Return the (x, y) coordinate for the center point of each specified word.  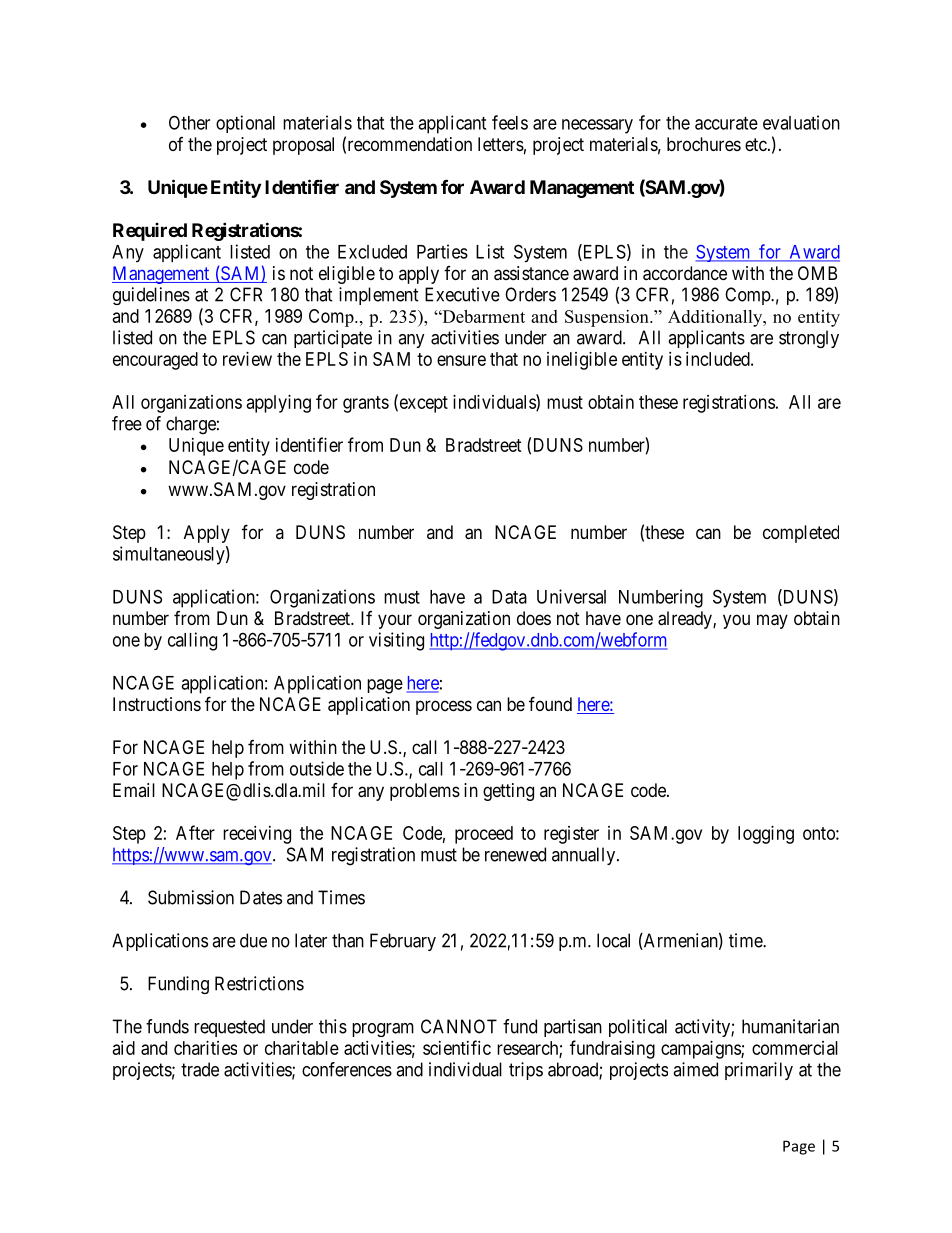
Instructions (157, 704)
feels (510, 122)
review (247, 359)
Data (509, 597)
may (772, 621)
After (195, 832)
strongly (809, 339)
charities (205, 1048)
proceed (484, 835)
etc (756, 144)
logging (766, 835)
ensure (461, 360)
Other (189, 122)
